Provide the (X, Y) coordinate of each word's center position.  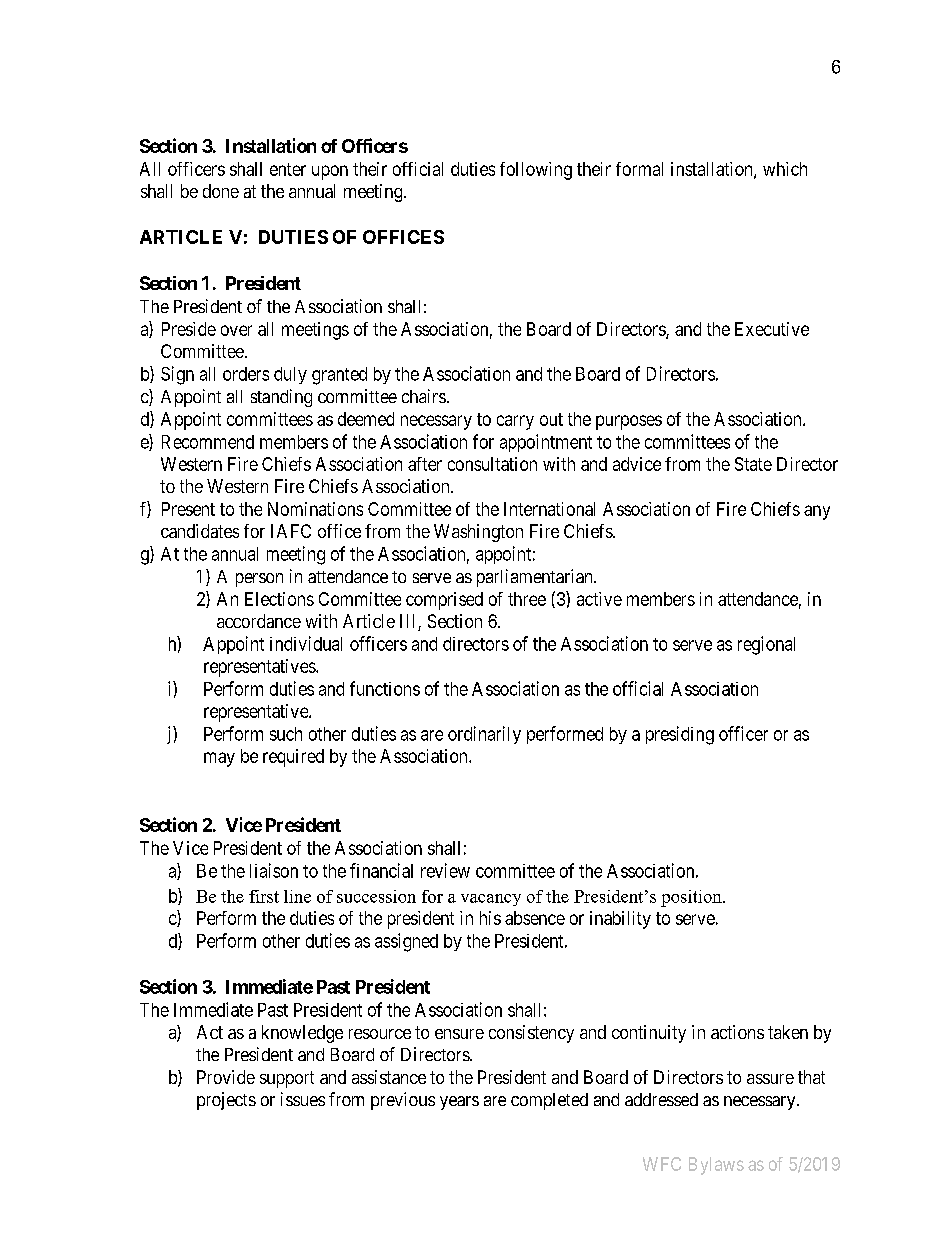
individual (306, 643)
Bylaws (716, 1166)
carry (515, 422)
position (692, 898)
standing (281, 398)
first (264, 896)
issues (303, 1099)
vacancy (491, 900)
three (527, 599)
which (785, 169)
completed (549, 1101)
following (536, 171)
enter (288, 169)
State (753, 464)
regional (766, 645)
